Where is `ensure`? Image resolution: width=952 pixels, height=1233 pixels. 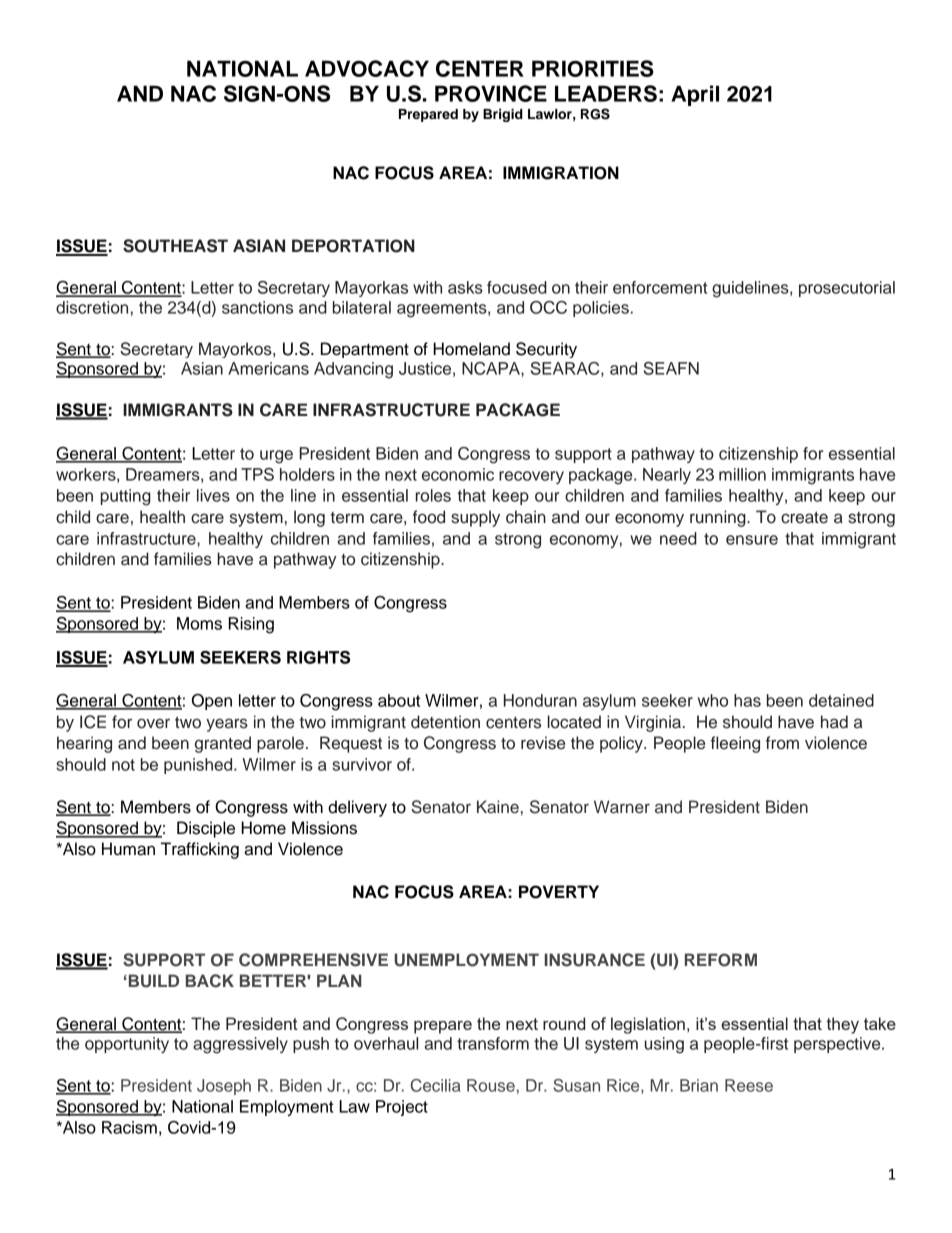
ensure is located at coordinates (752, 540).
